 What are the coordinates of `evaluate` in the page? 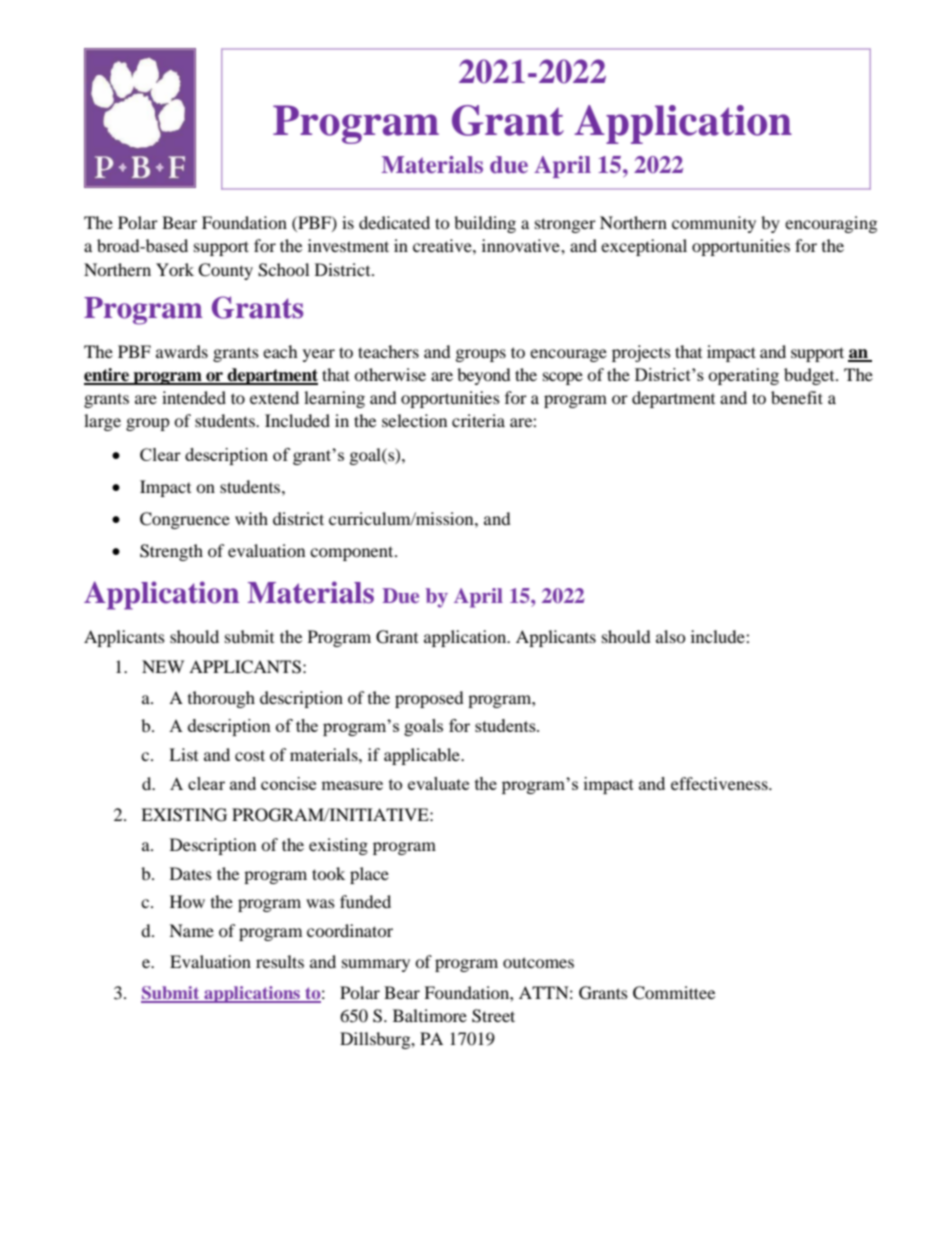 It's located at (438, 783).
